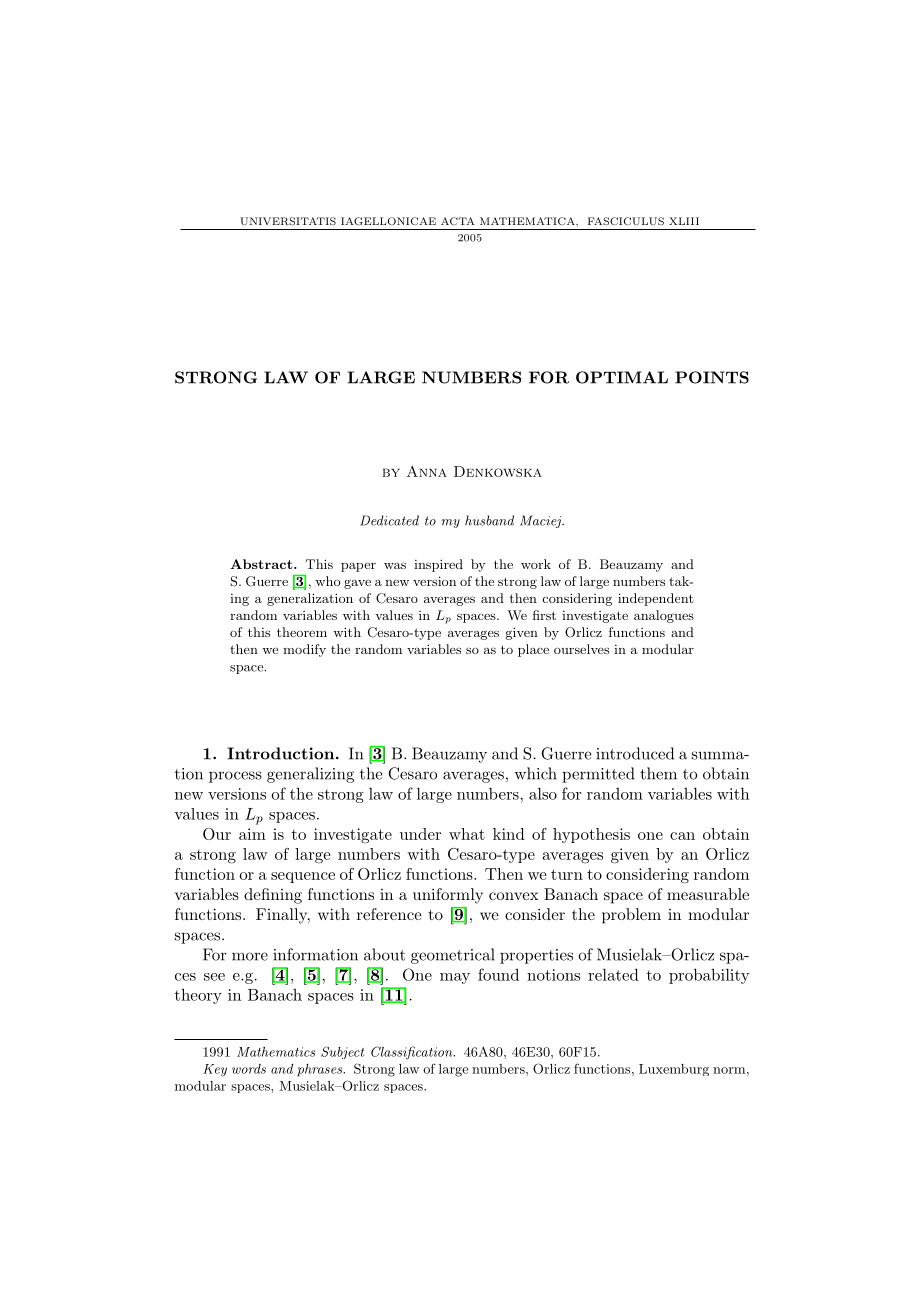 The image size is (924, 1308). Describe the element at coordinates (249, 1069) in the document. I see `words` at that location.
